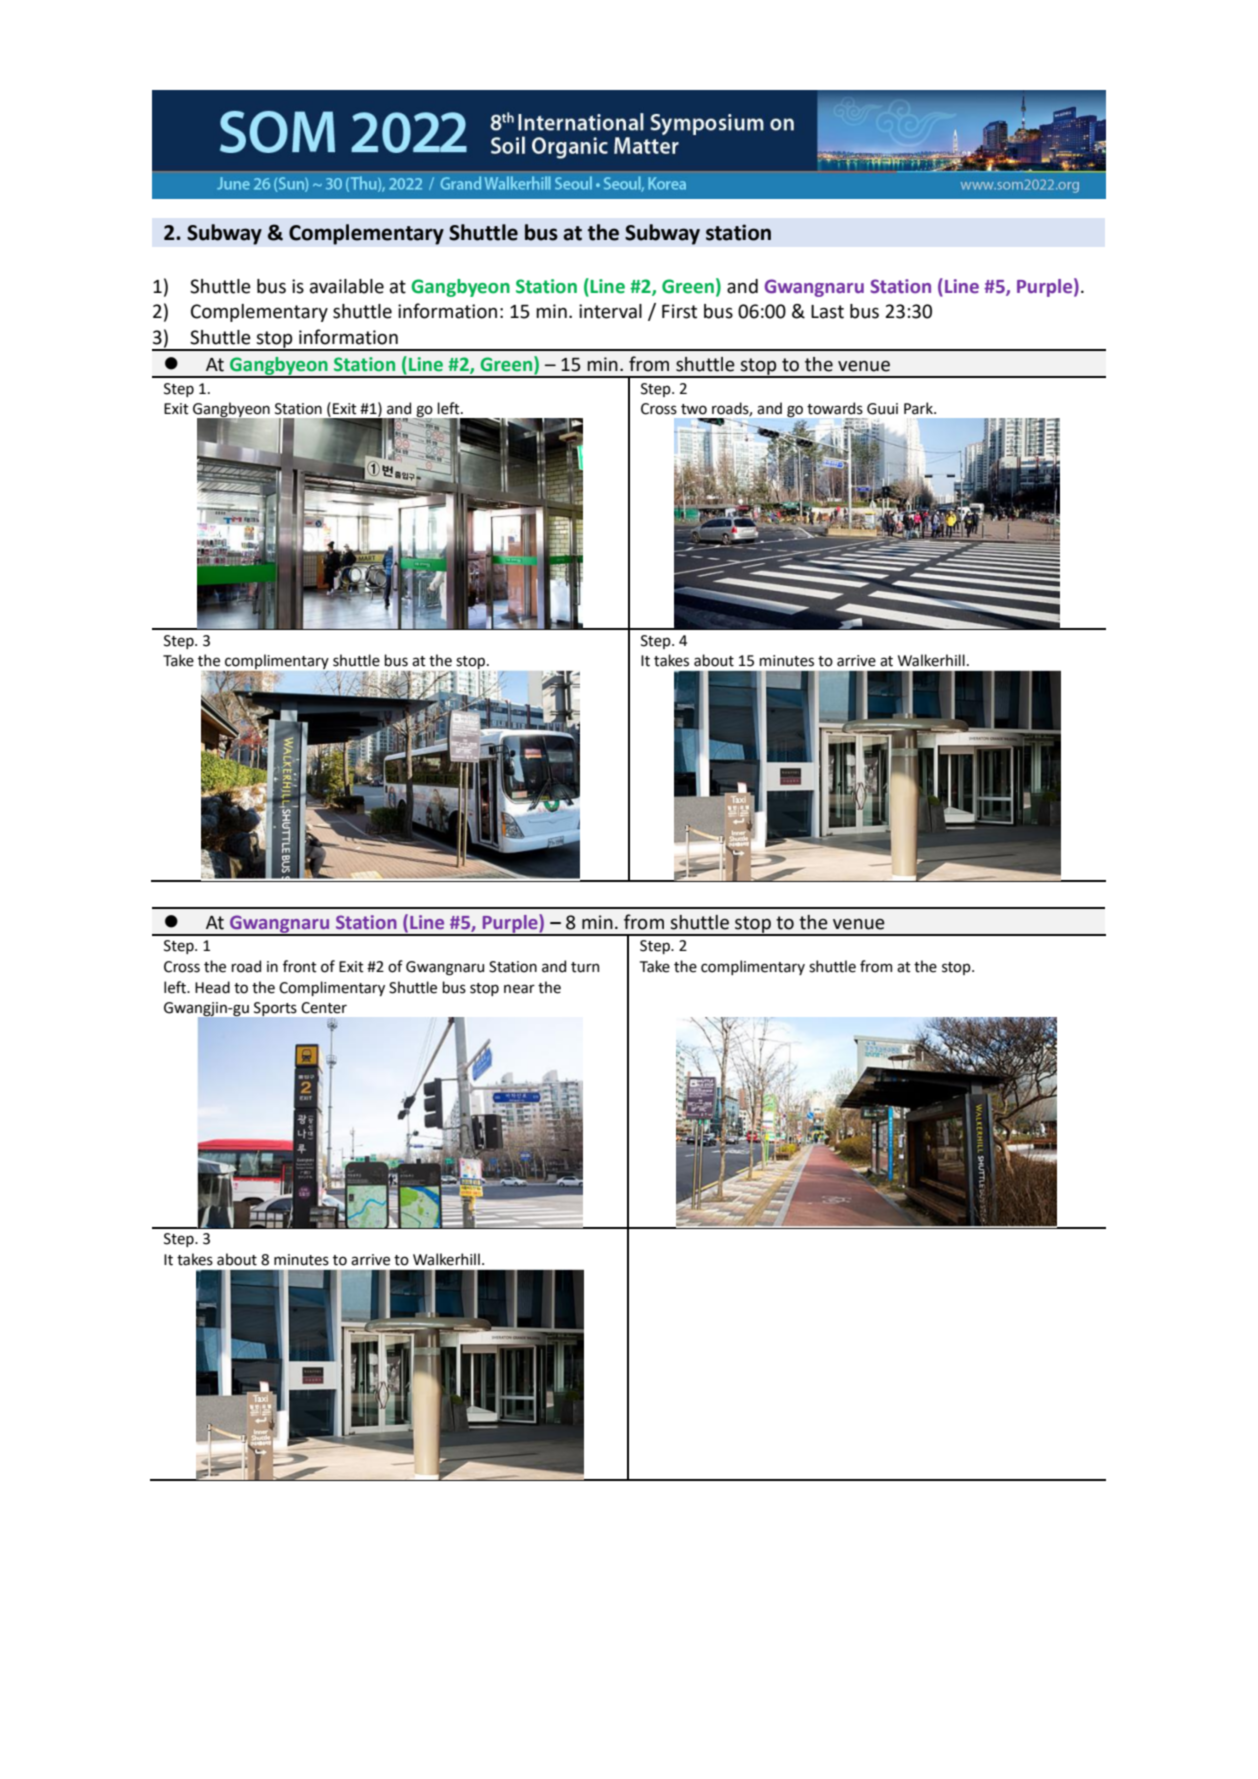 The height and width of the document is (1779, 1258). Describe the element at coordinates (694, 409) in the document. I see `two` at that location.
